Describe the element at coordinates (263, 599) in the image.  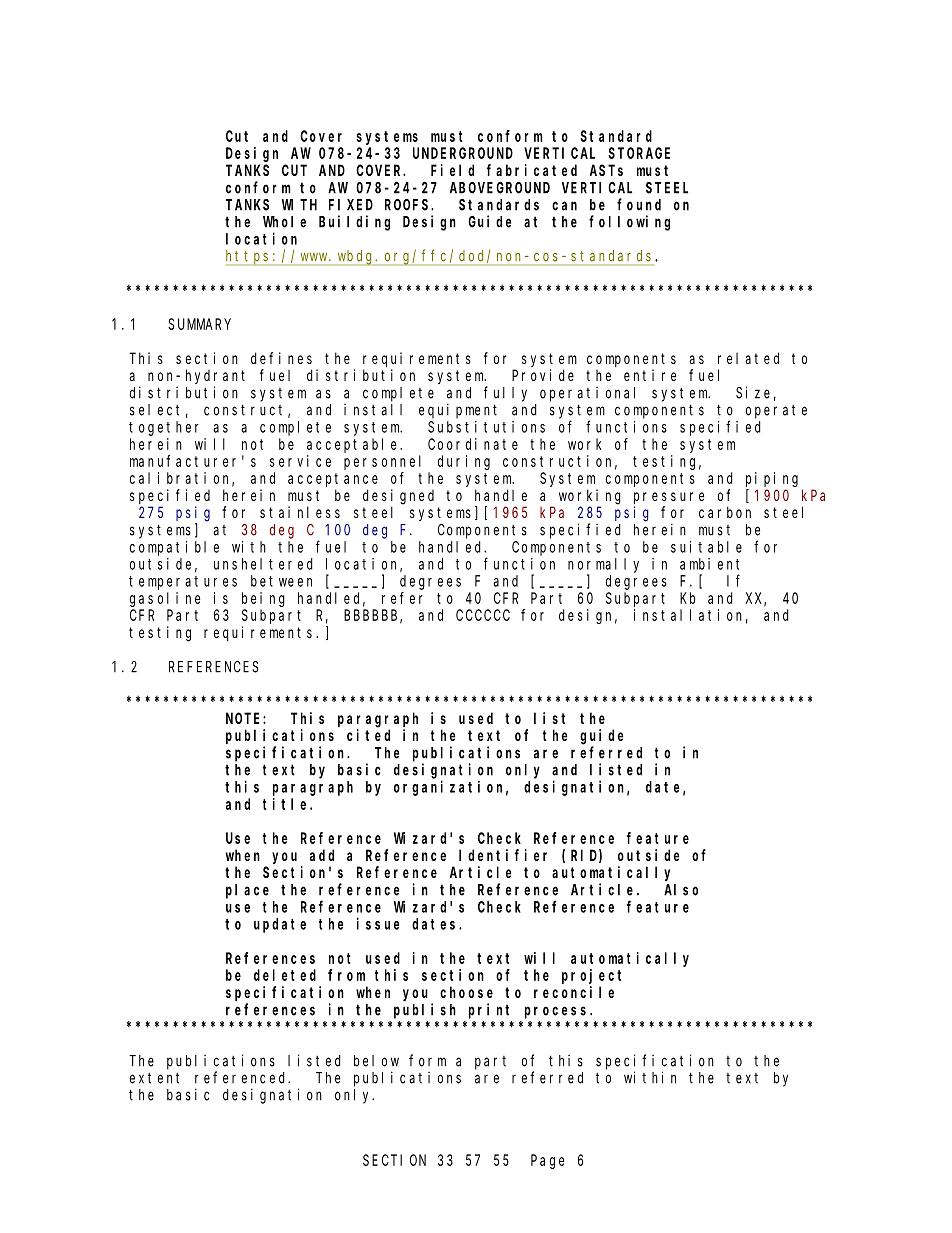
I see `being` at that location.
